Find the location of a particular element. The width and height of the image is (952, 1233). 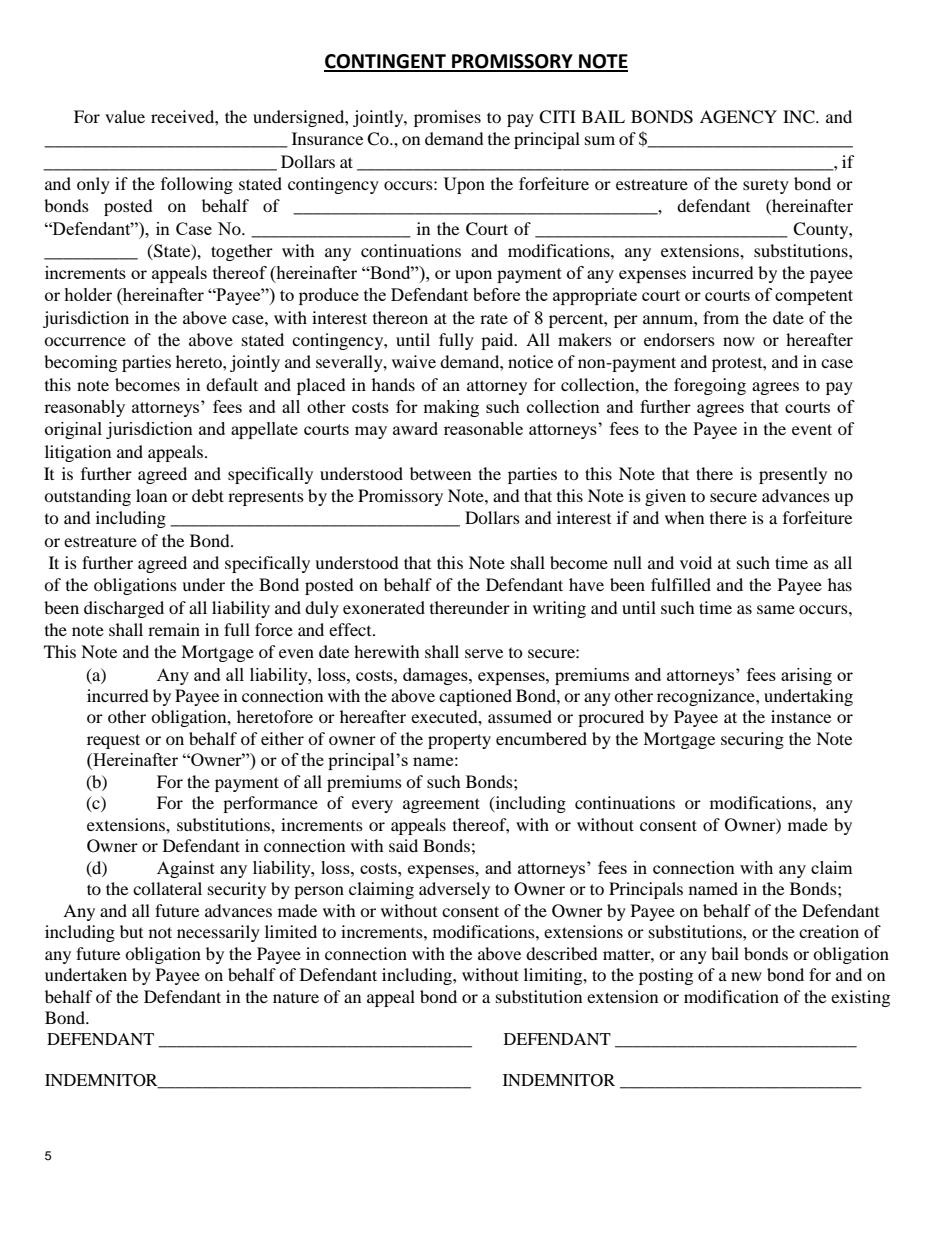

before is located at coordinates (496, 294).
